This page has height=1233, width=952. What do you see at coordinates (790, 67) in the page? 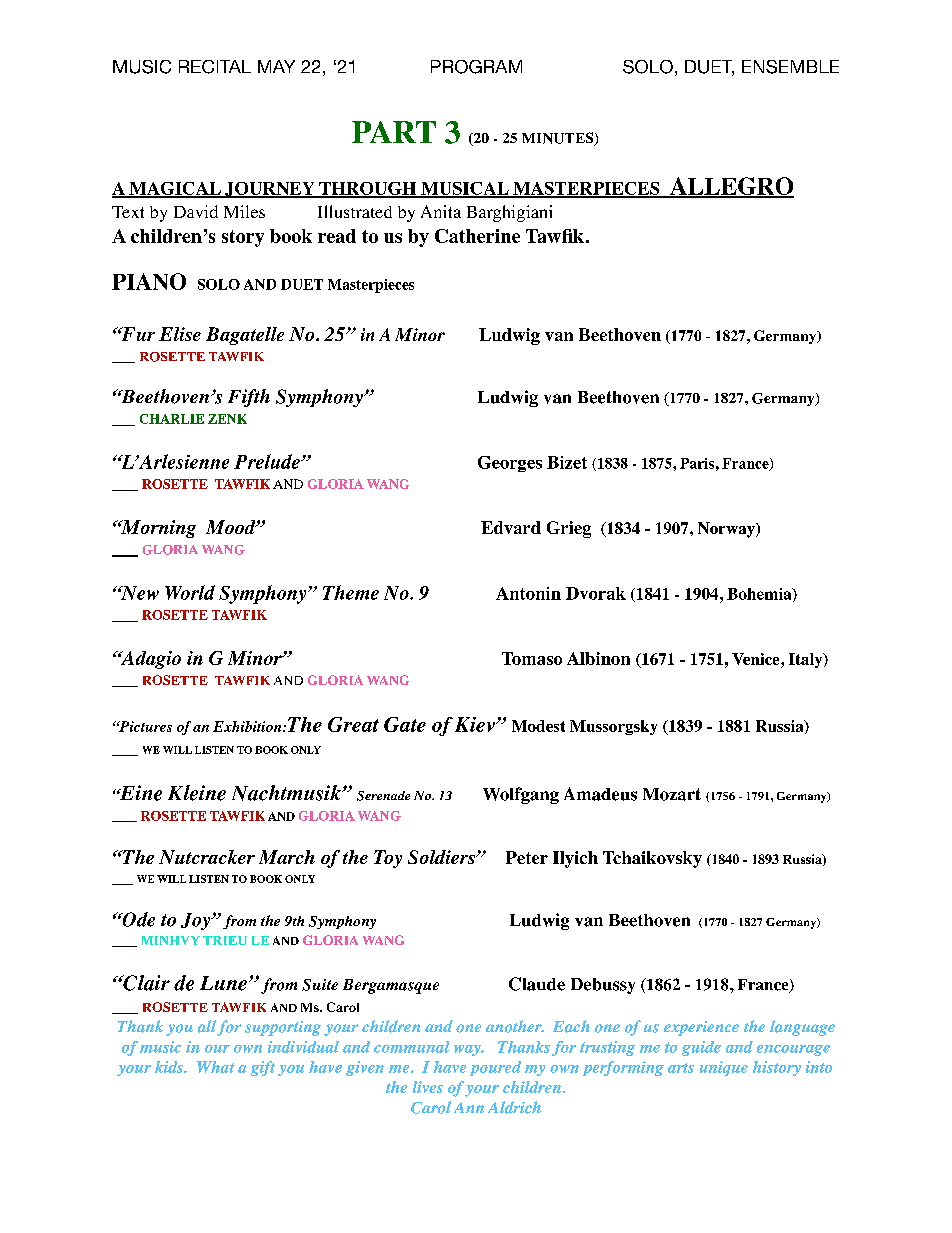
I see `ENSEMBLE` at bounding box center [790, 67].
